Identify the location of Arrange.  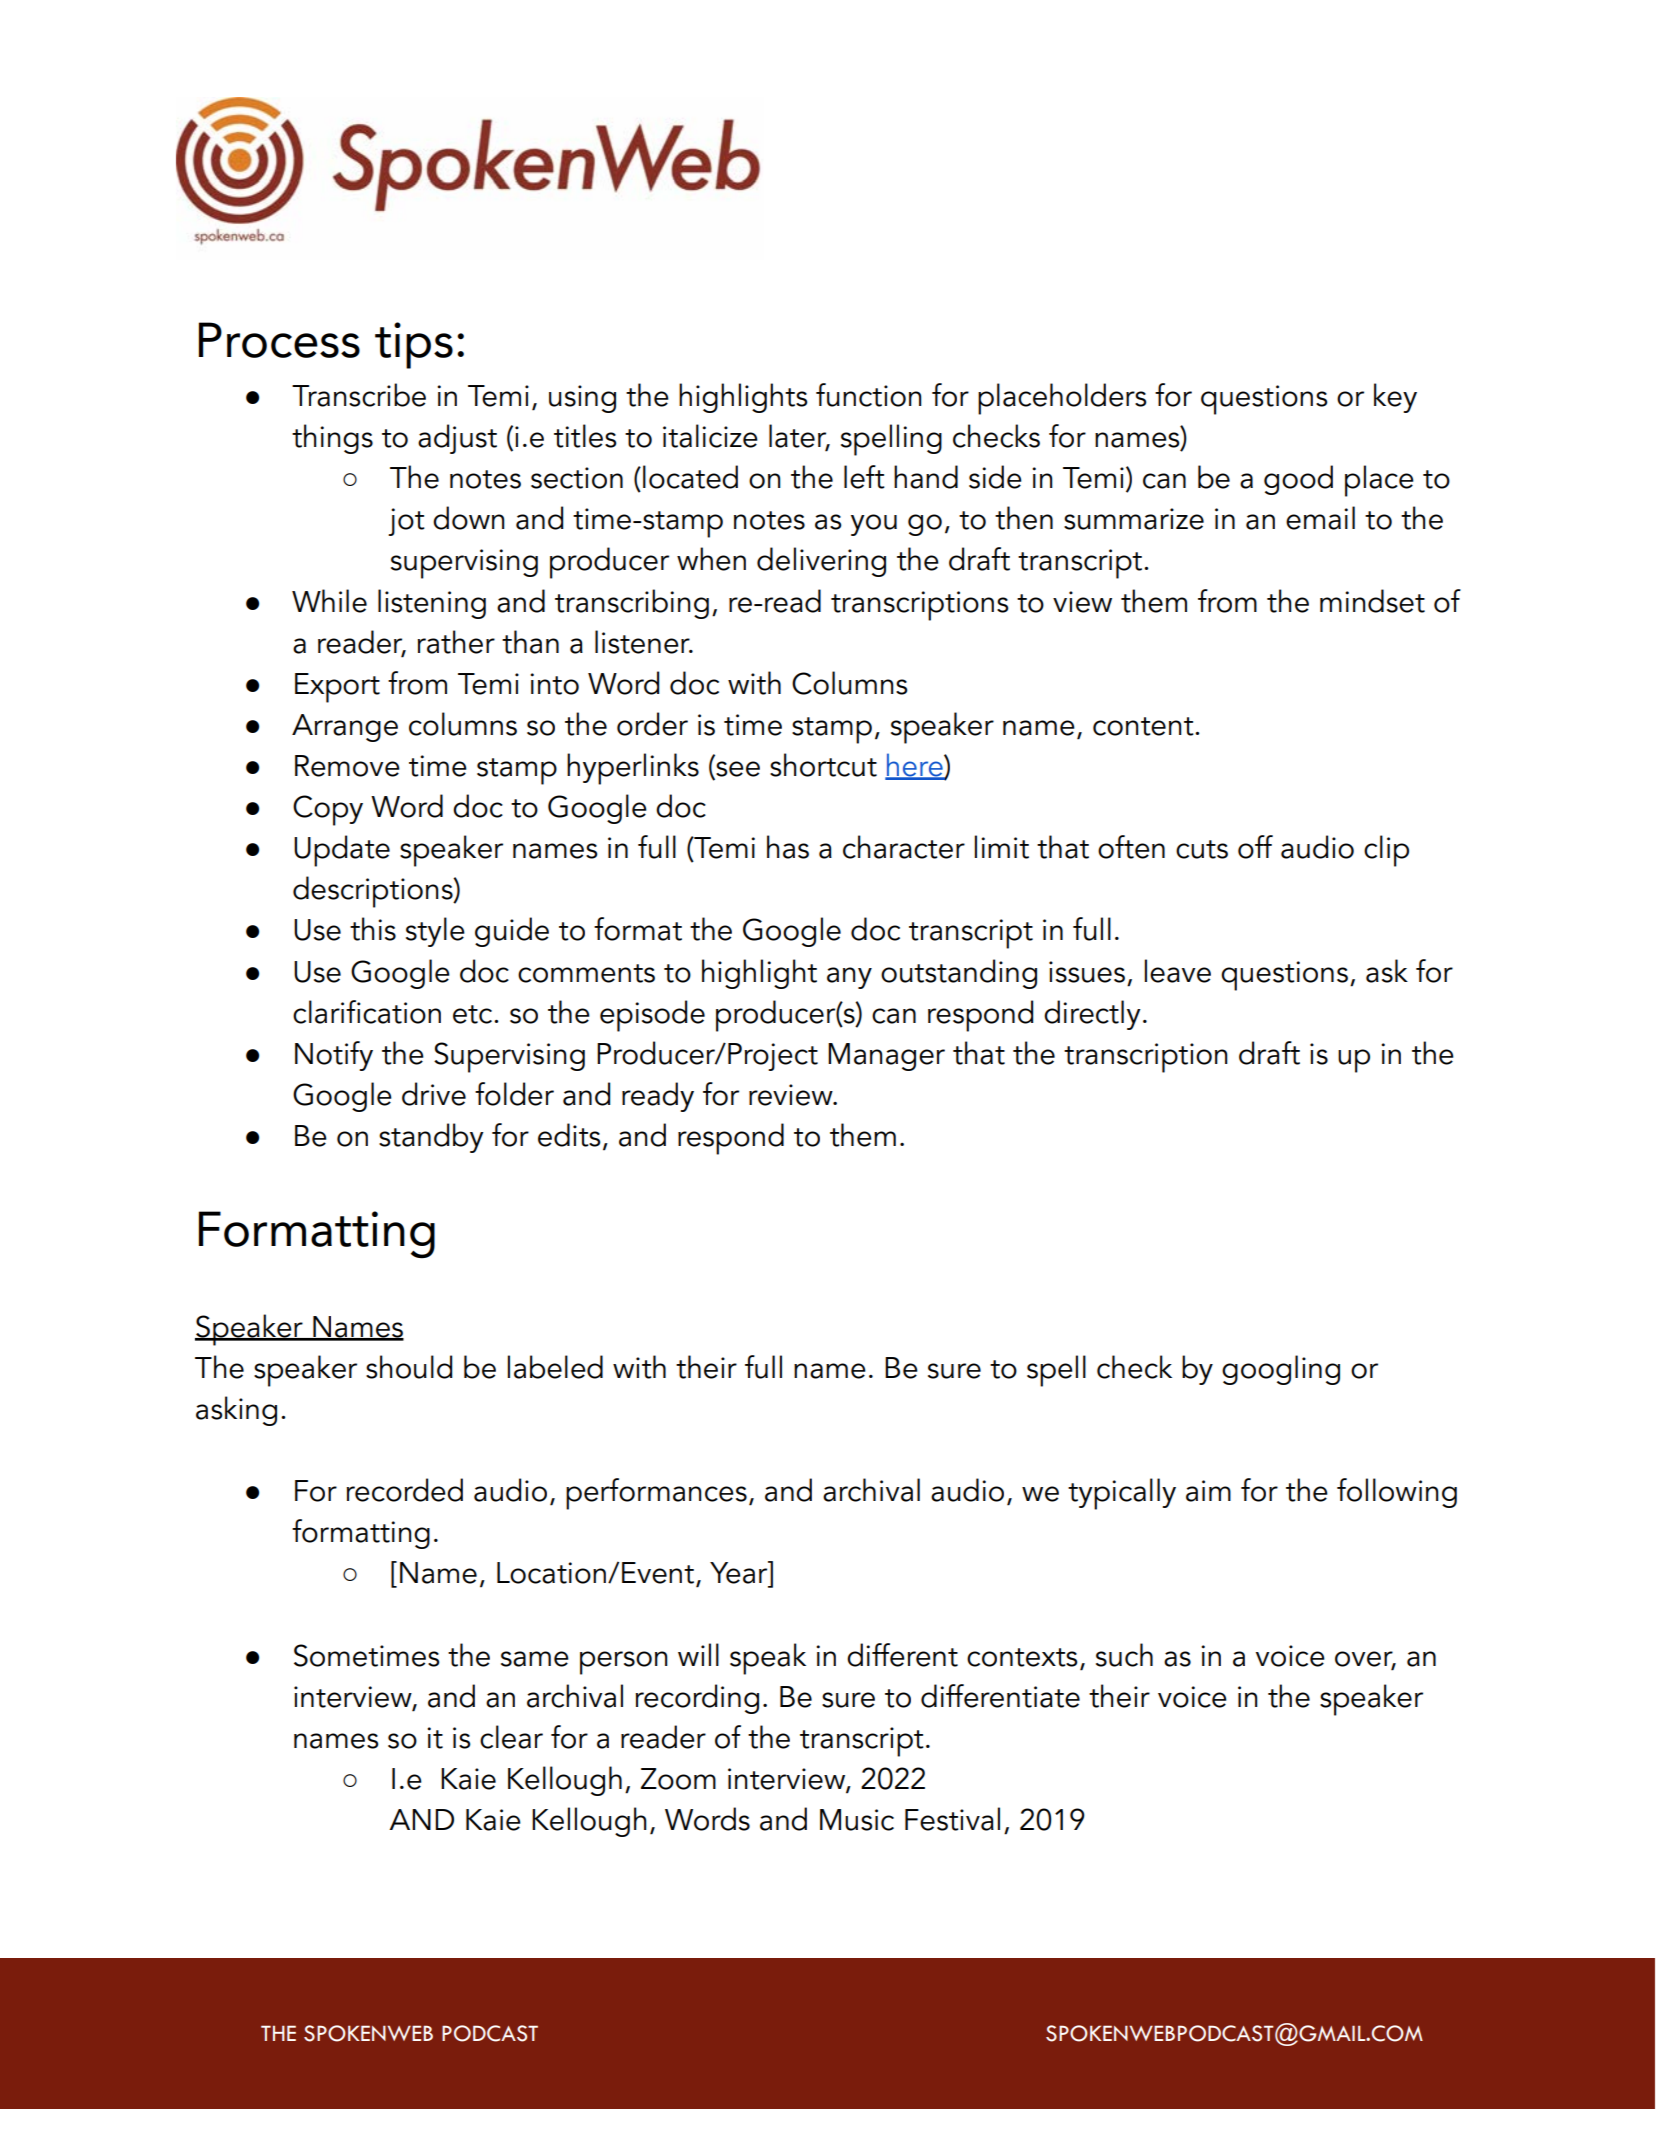
(345, 728).
